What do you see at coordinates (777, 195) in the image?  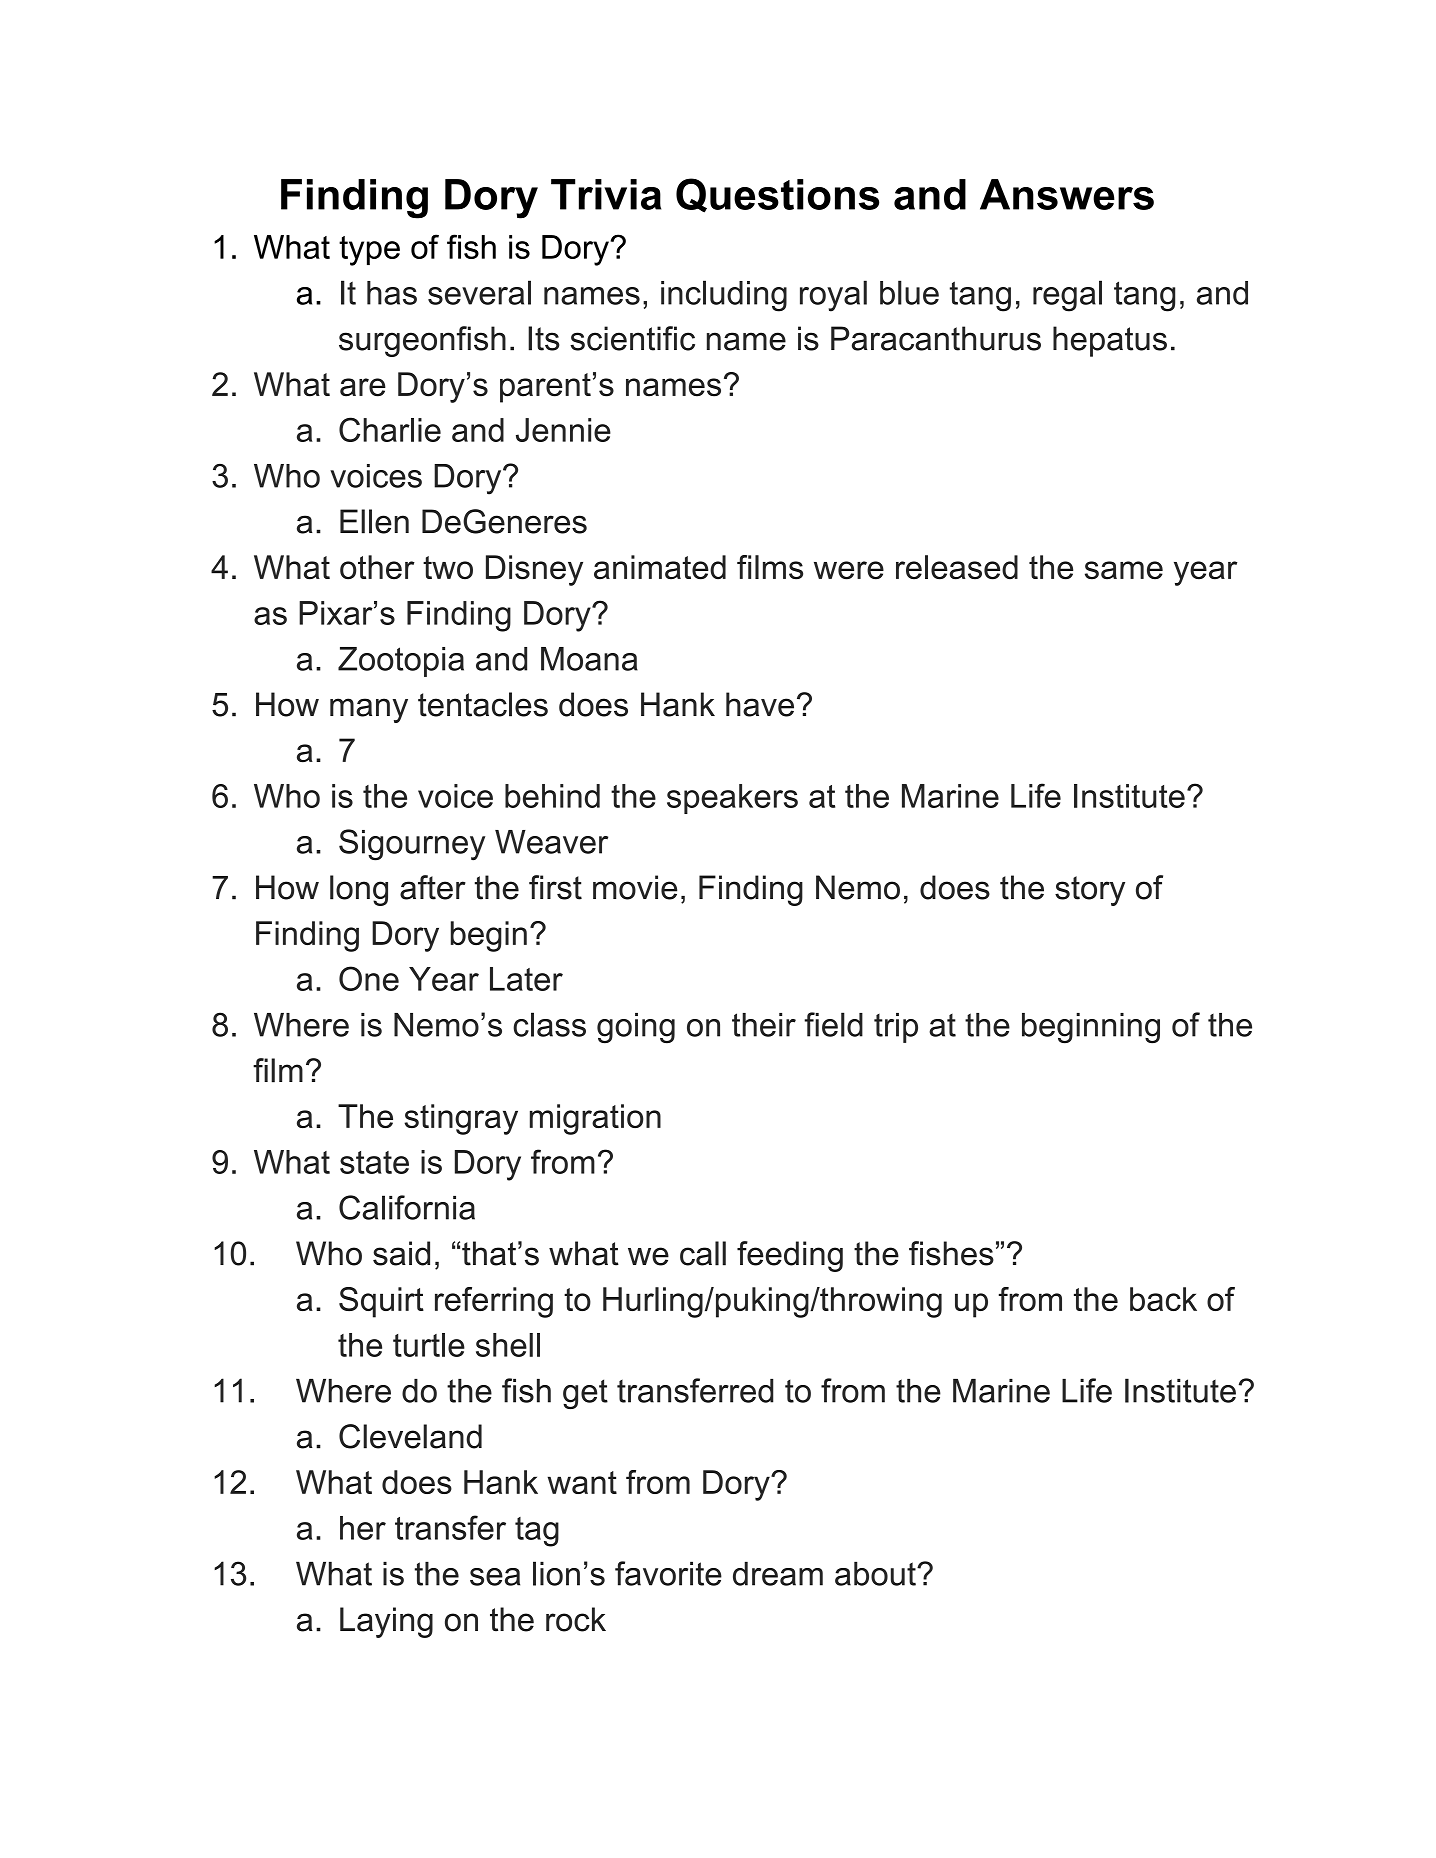 I see `Questions` at bounding box center [777, 195].
